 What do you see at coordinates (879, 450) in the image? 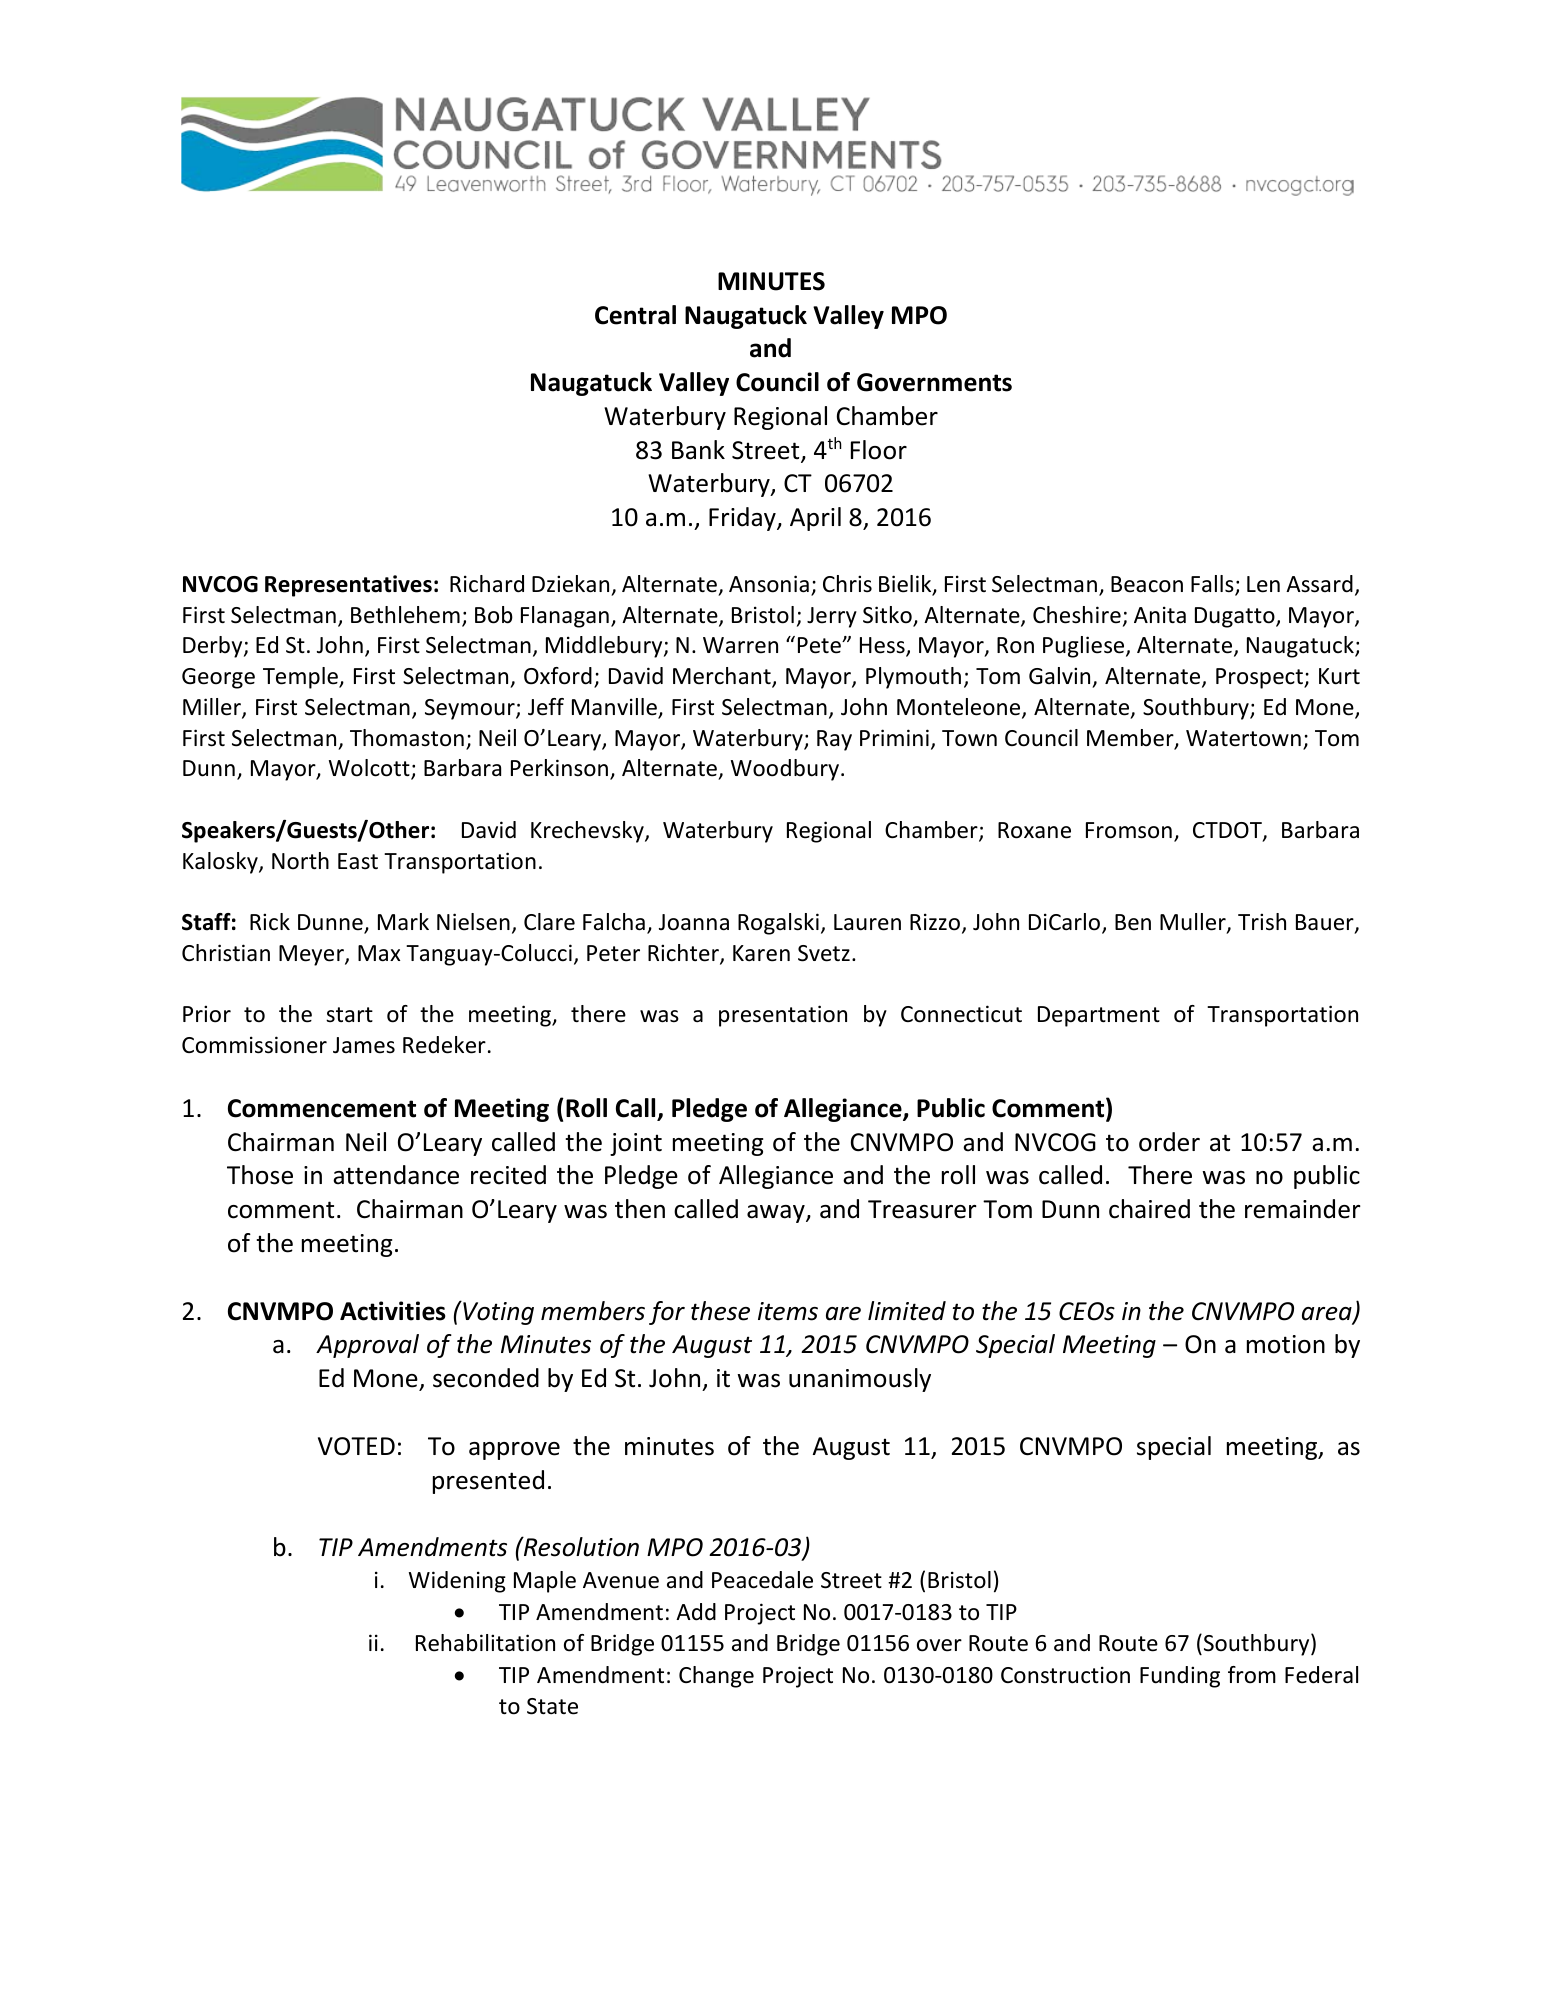
I see `Floor` at bounding box center [879, 450].
